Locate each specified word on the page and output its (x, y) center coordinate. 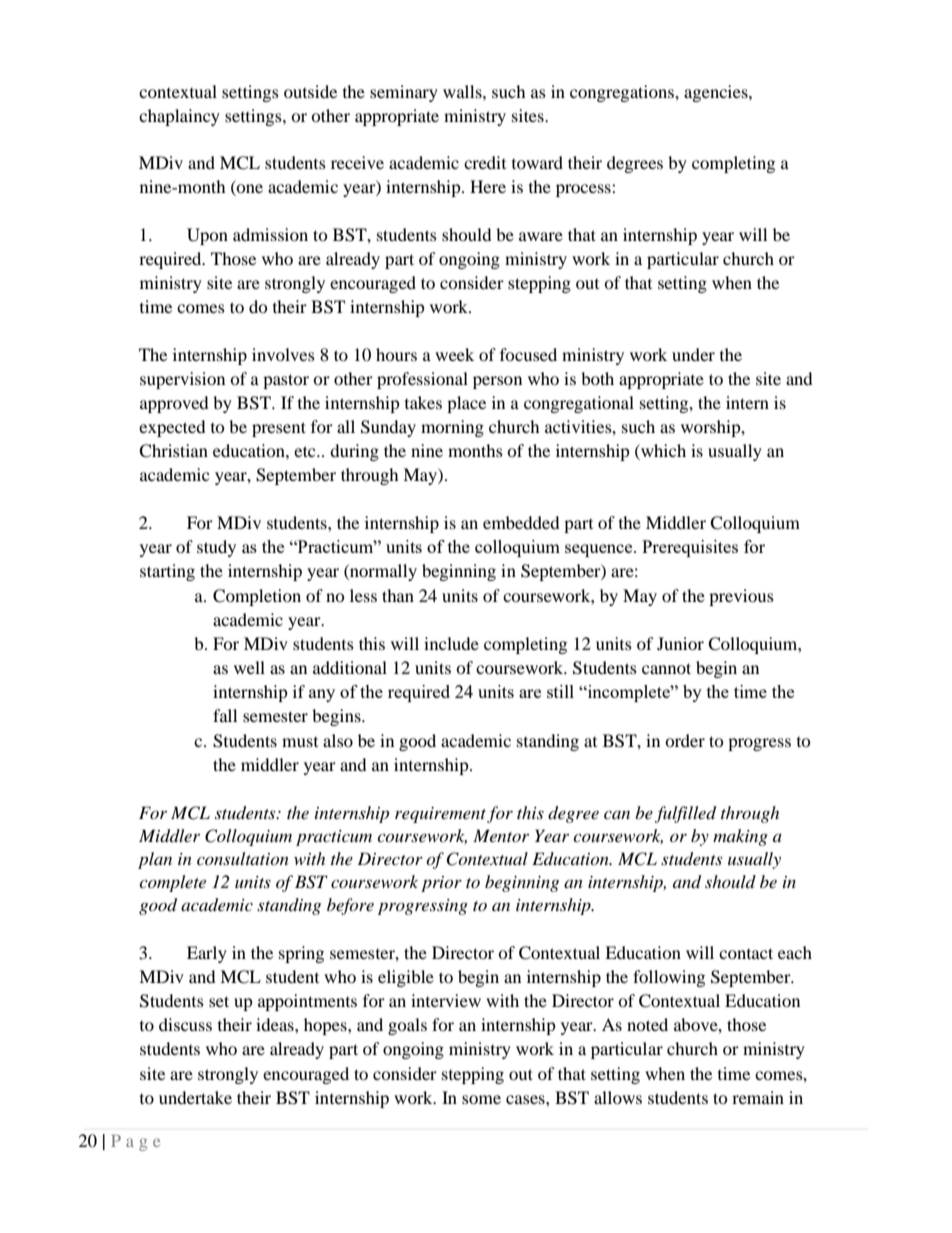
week (454, 354)
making (740, 837)
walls (463, 91)
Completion (257, 597)
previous (741, 597)
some (481, 1099)
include (451, 643)
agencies (717, 93)
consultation (243, 858)
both (597, 378)
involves (283, 354)
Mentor (501, 835)
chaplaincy (179, 117)
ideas (276, 1024)
